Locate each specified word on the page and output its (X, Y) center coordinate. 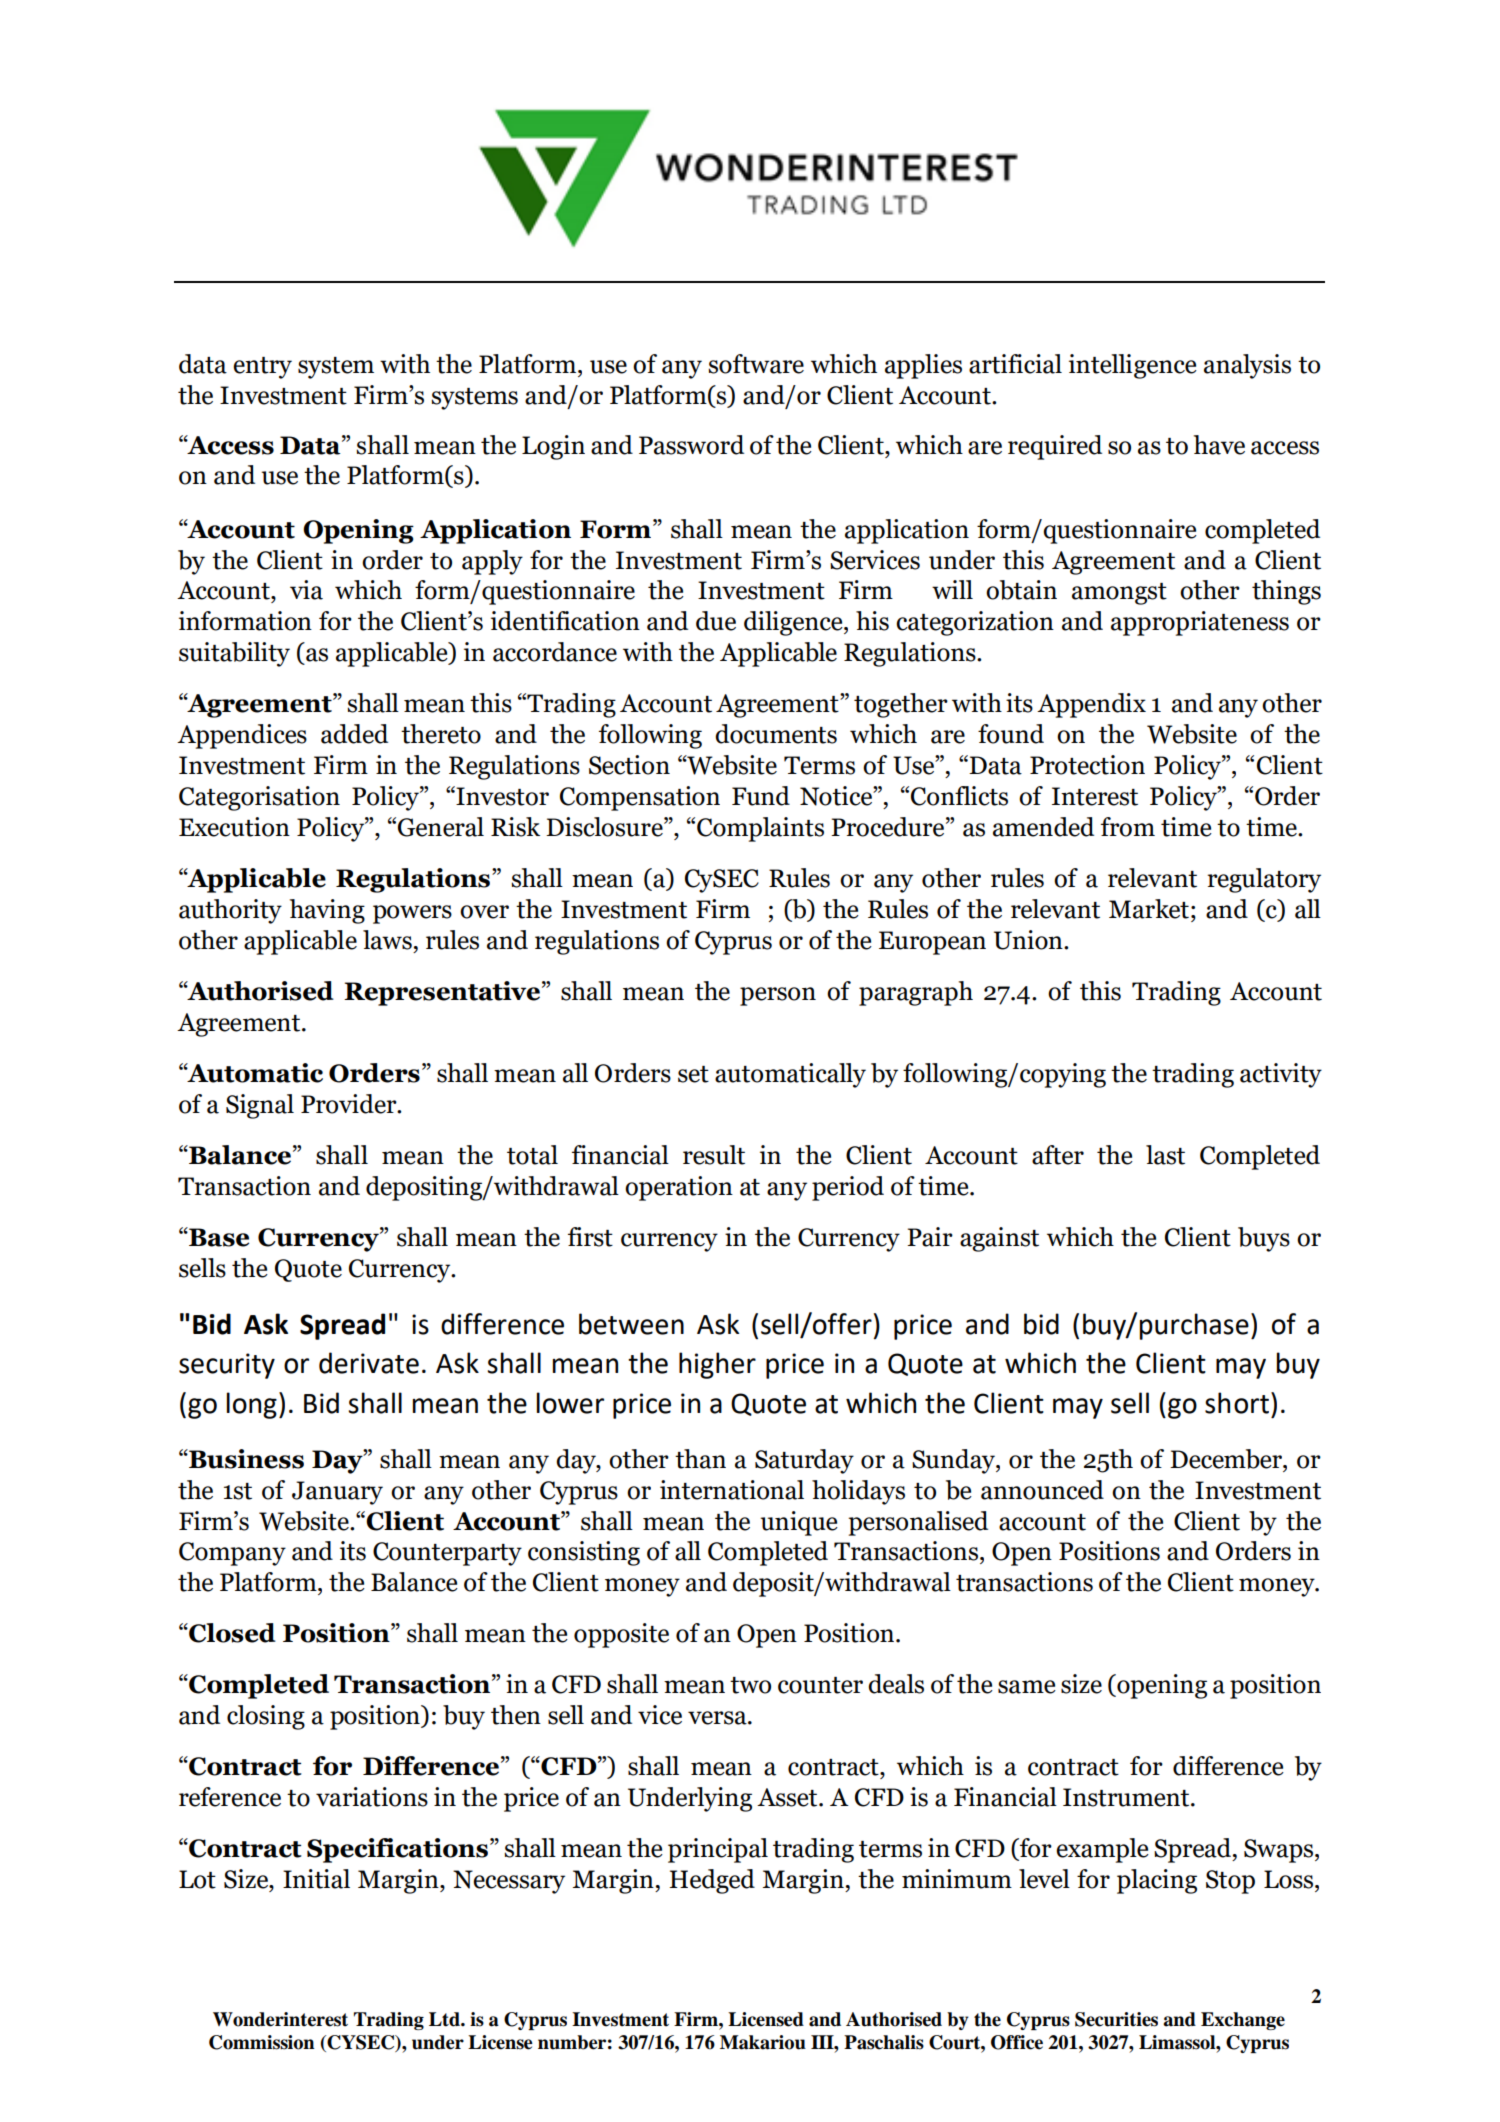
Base (218, 1237)
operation (679, 1188)
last (1165, 1155)
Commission (262, 2042)
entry (262, 368)
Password (691, 445)
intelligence (1133, 366)
